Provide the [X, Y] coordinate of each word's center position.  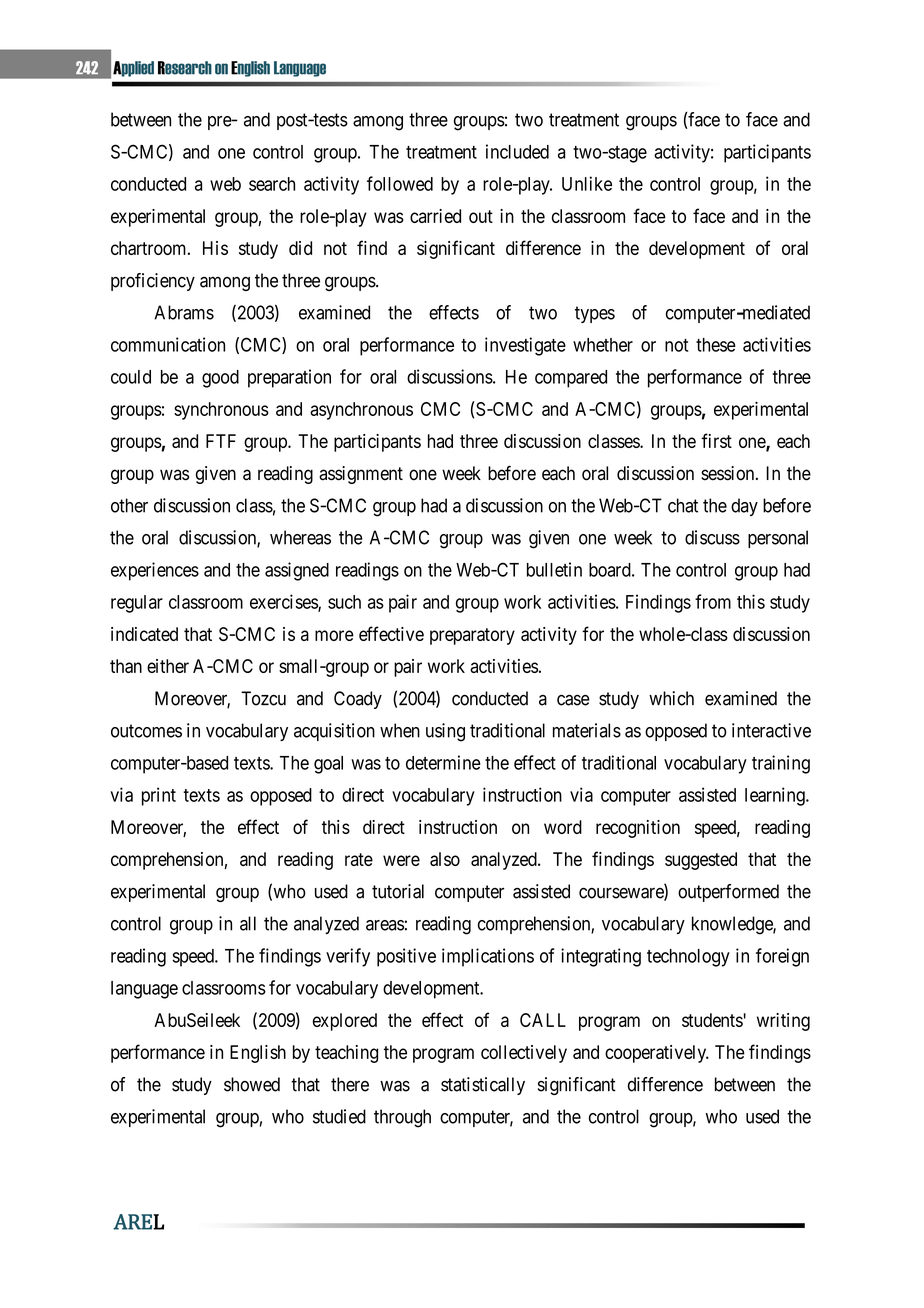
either [168, 666]
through [402, 1118]
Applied [133, 69]
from [713, 601]
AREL [138, 1222]
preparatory [472, 636]
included [517, 151]
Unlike [587, 183]
